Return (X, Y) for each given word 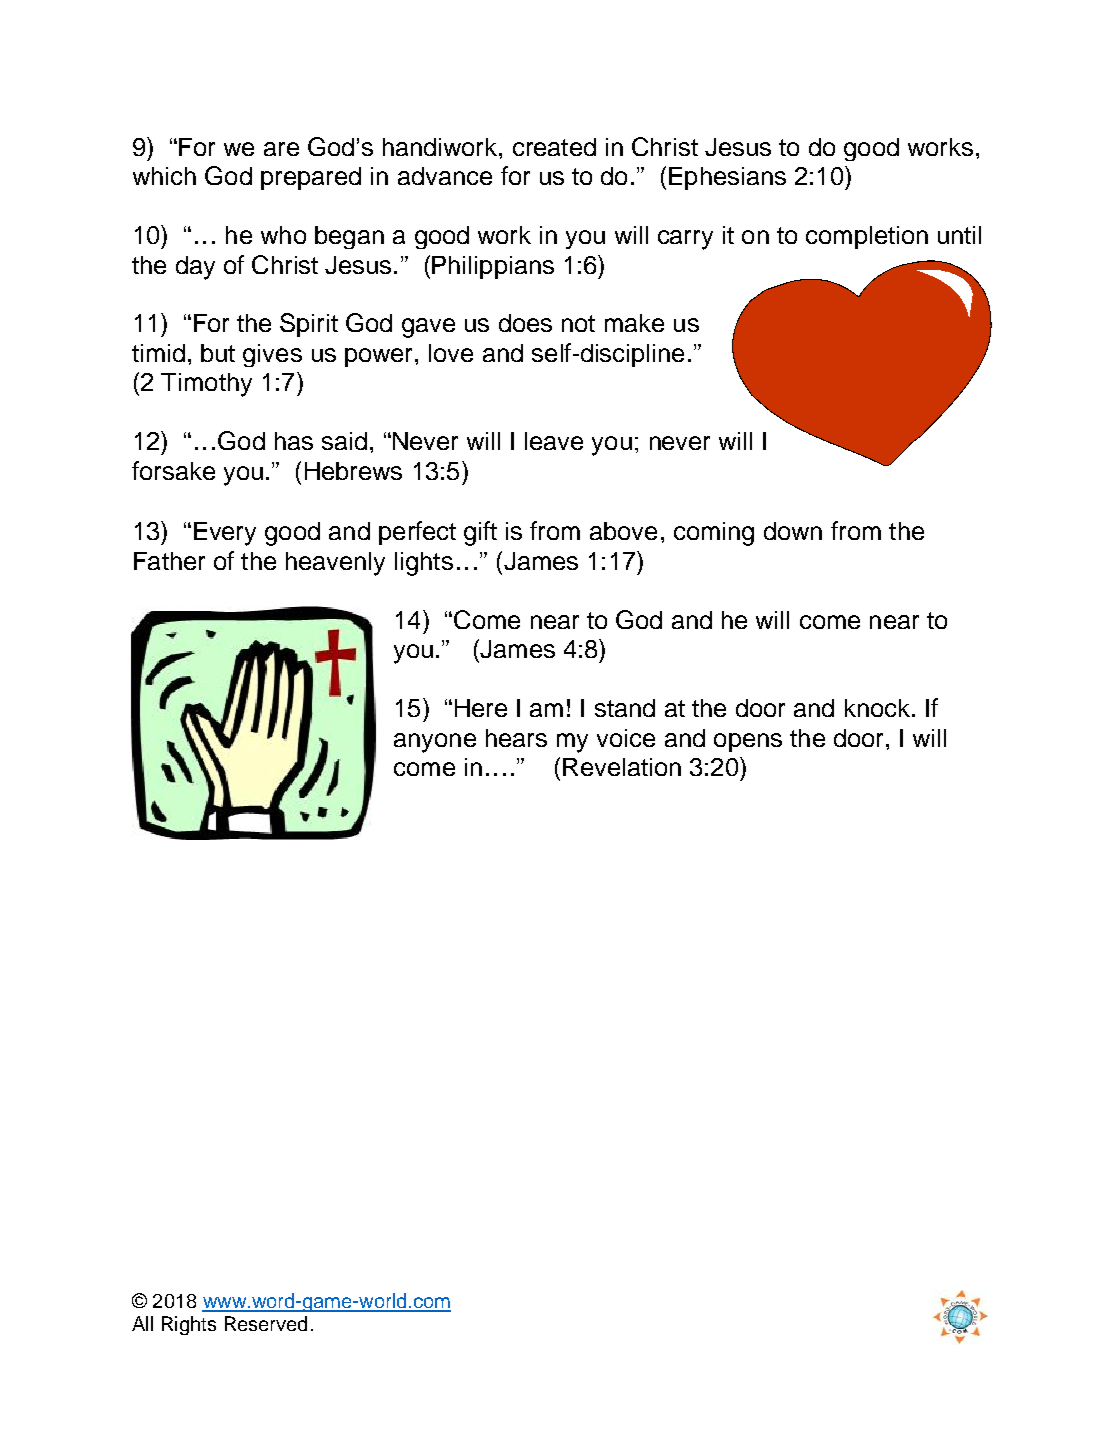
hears (516, 738)
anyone (435, 743)
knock (877, 708)
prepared (311, 178)
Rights (189, 1325)
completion (867, 237)
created (554, 147)
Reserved (266, 1323)
